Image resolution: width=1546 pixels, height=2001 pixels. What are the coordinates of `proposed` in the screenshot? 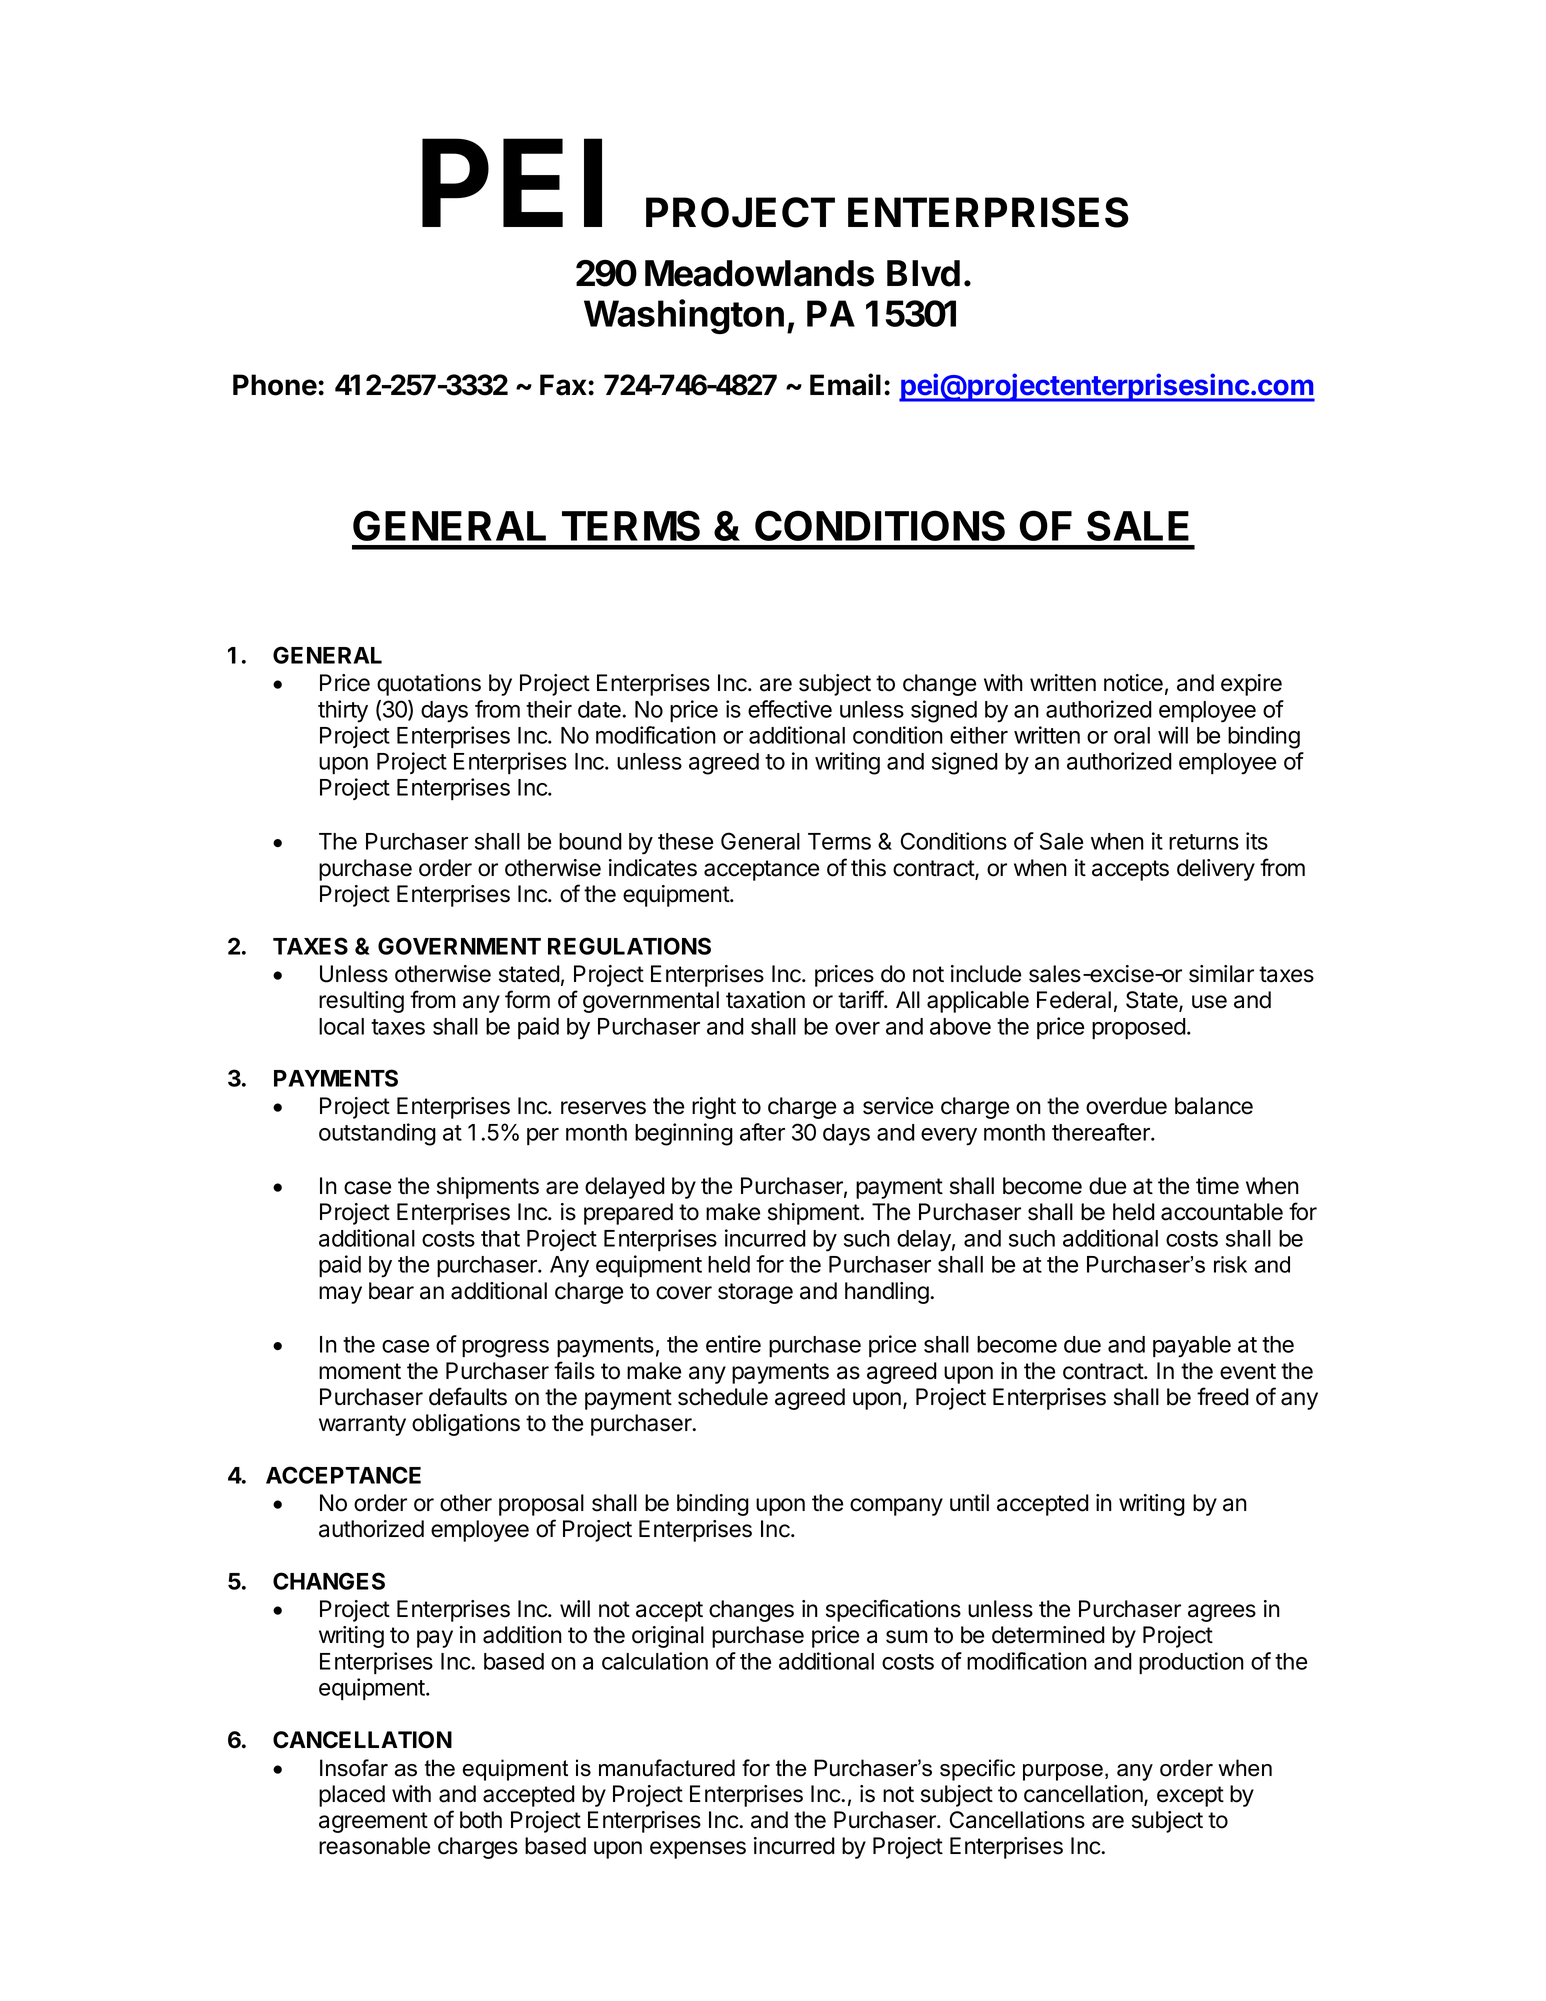 It's located at (1139, 1028).
